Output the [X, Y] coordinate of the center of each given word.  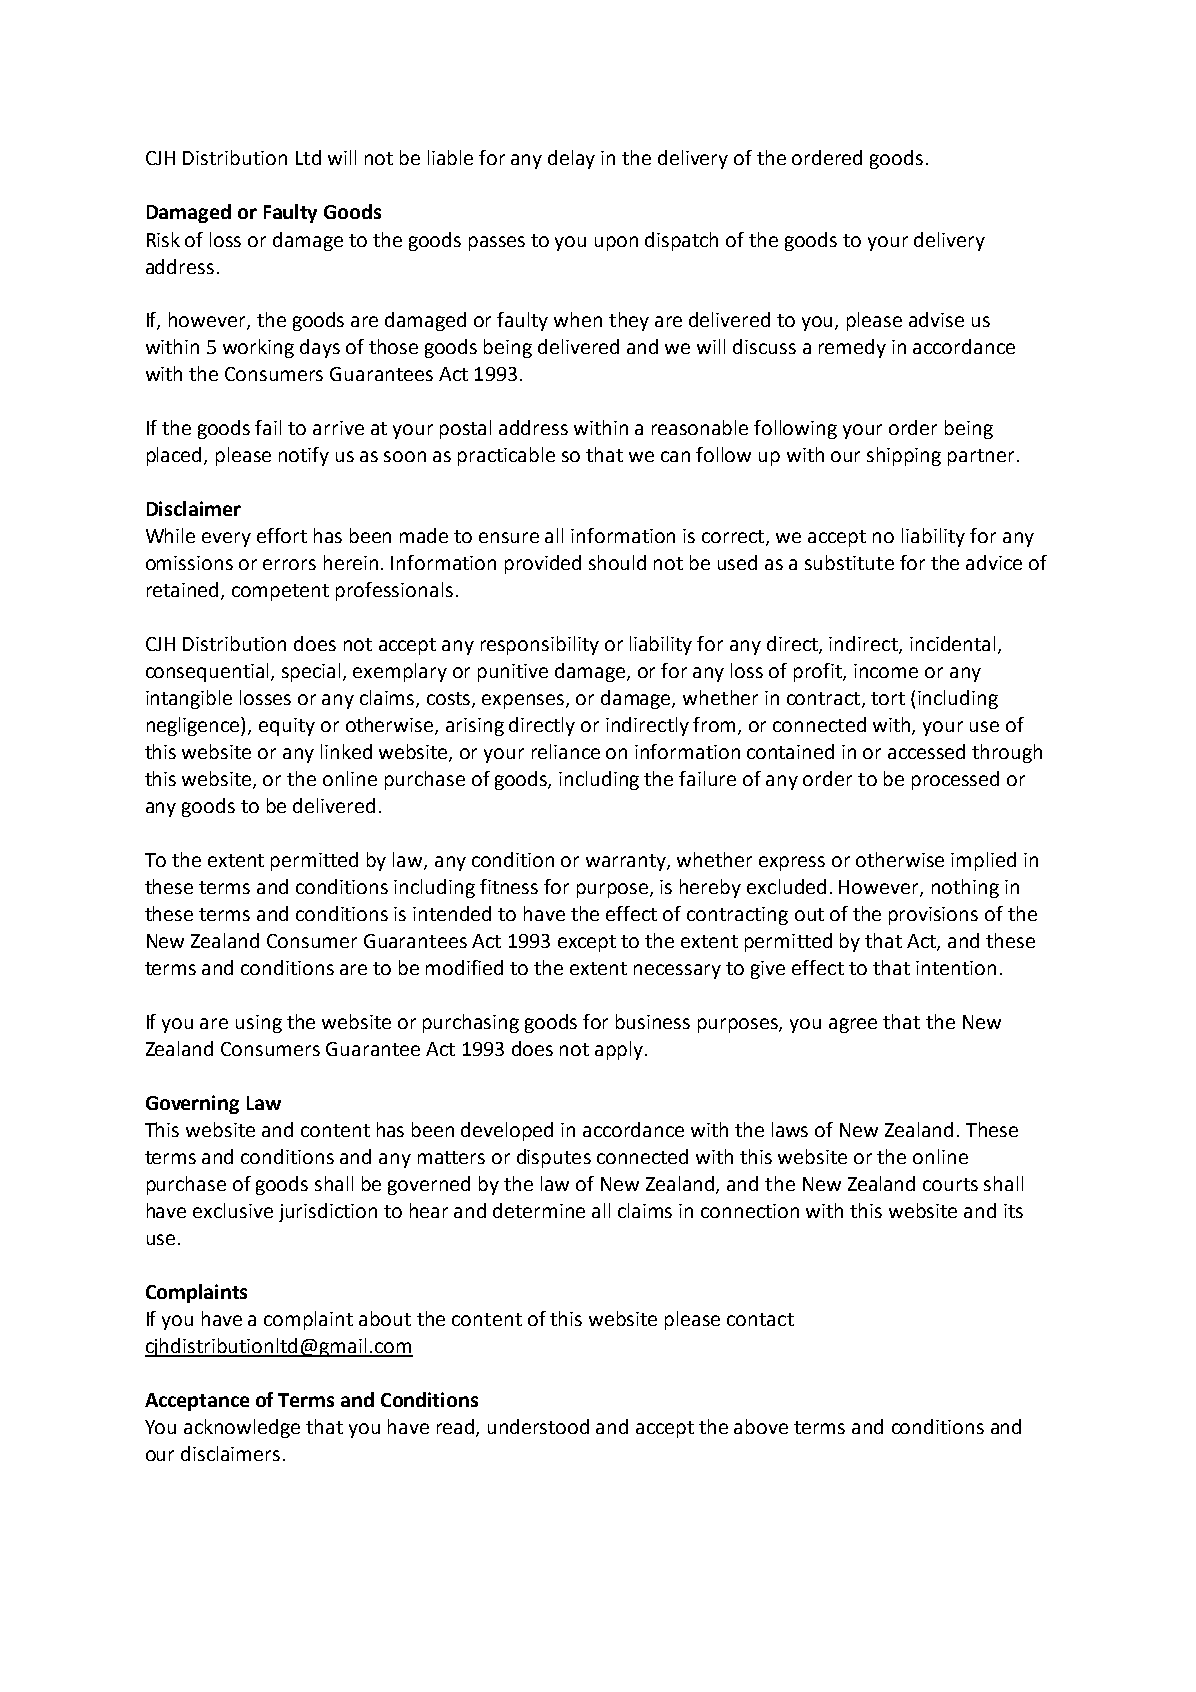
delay [571, 159]
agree [853, 1025]
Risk [163, 239]
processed [955, 780]
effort [282, 535]
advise [936, 319]
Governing [192, 1104]
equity [287, 727]
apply [619, 1050]
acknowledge [242, 1428]
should [617, 562]
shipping [904, 456]
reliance [566, 751]
